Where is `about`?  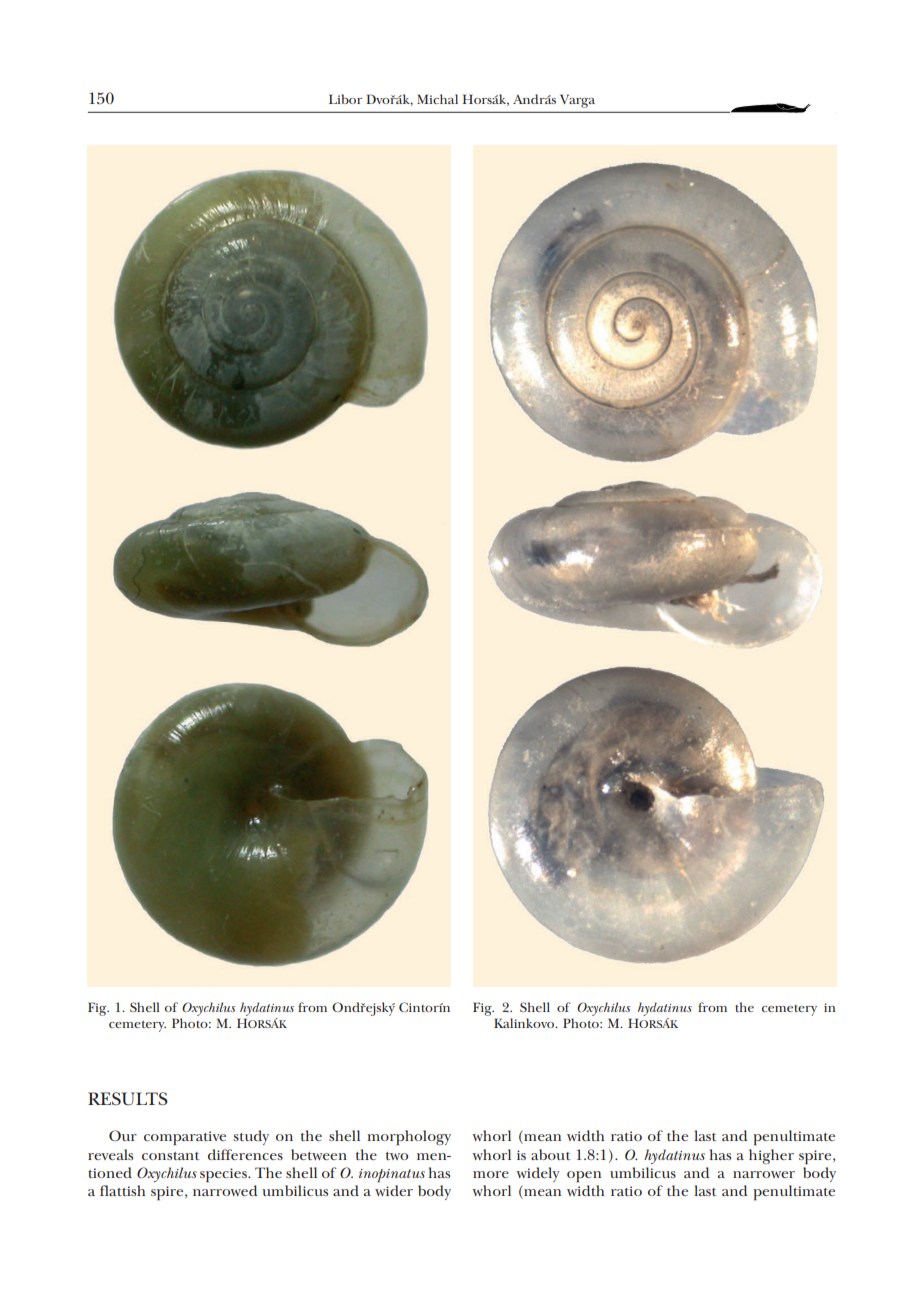 about is located at coordinates (551, 1154).
